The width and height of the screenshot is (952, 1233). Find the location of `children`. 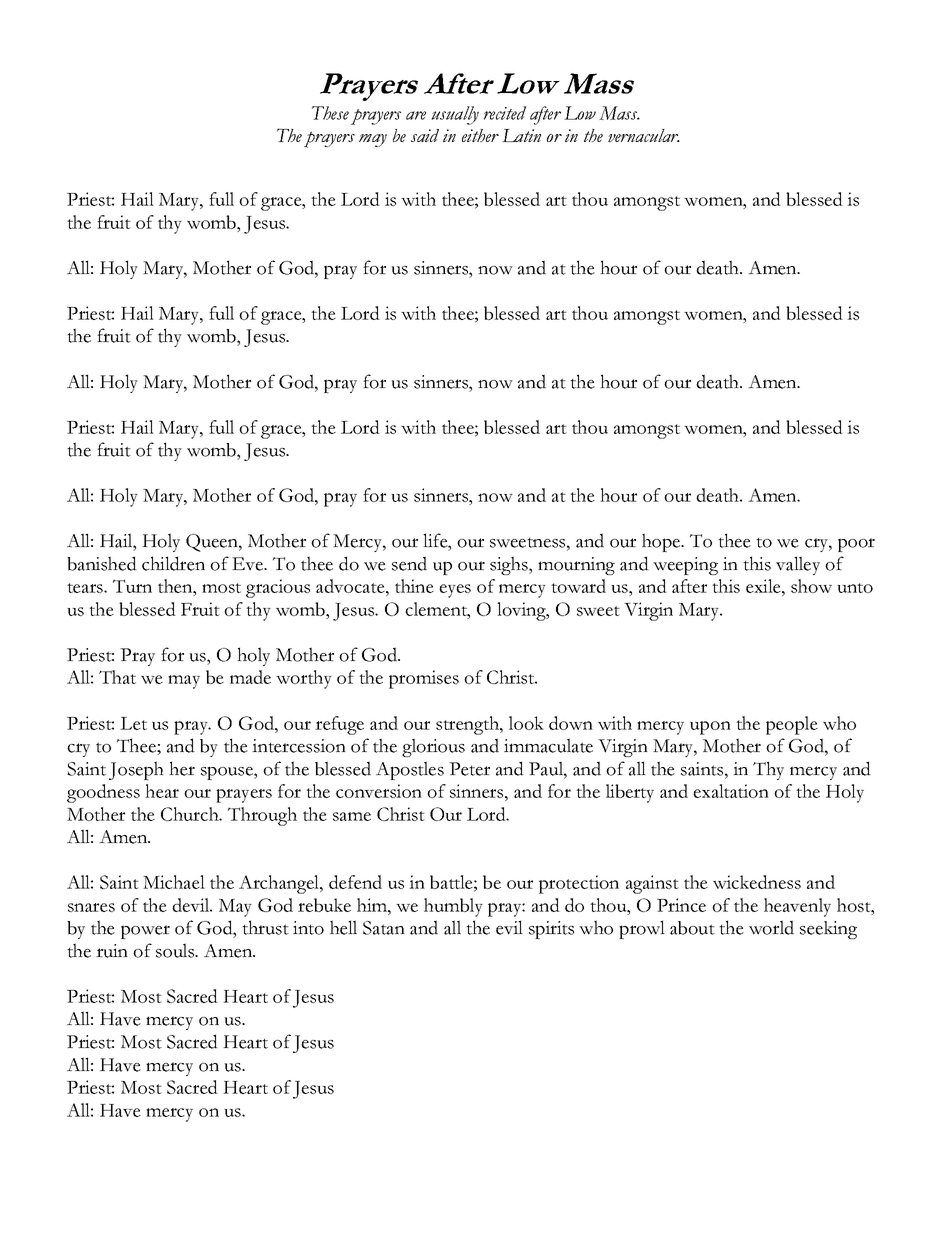

children is located at coordinates (173, 563).
